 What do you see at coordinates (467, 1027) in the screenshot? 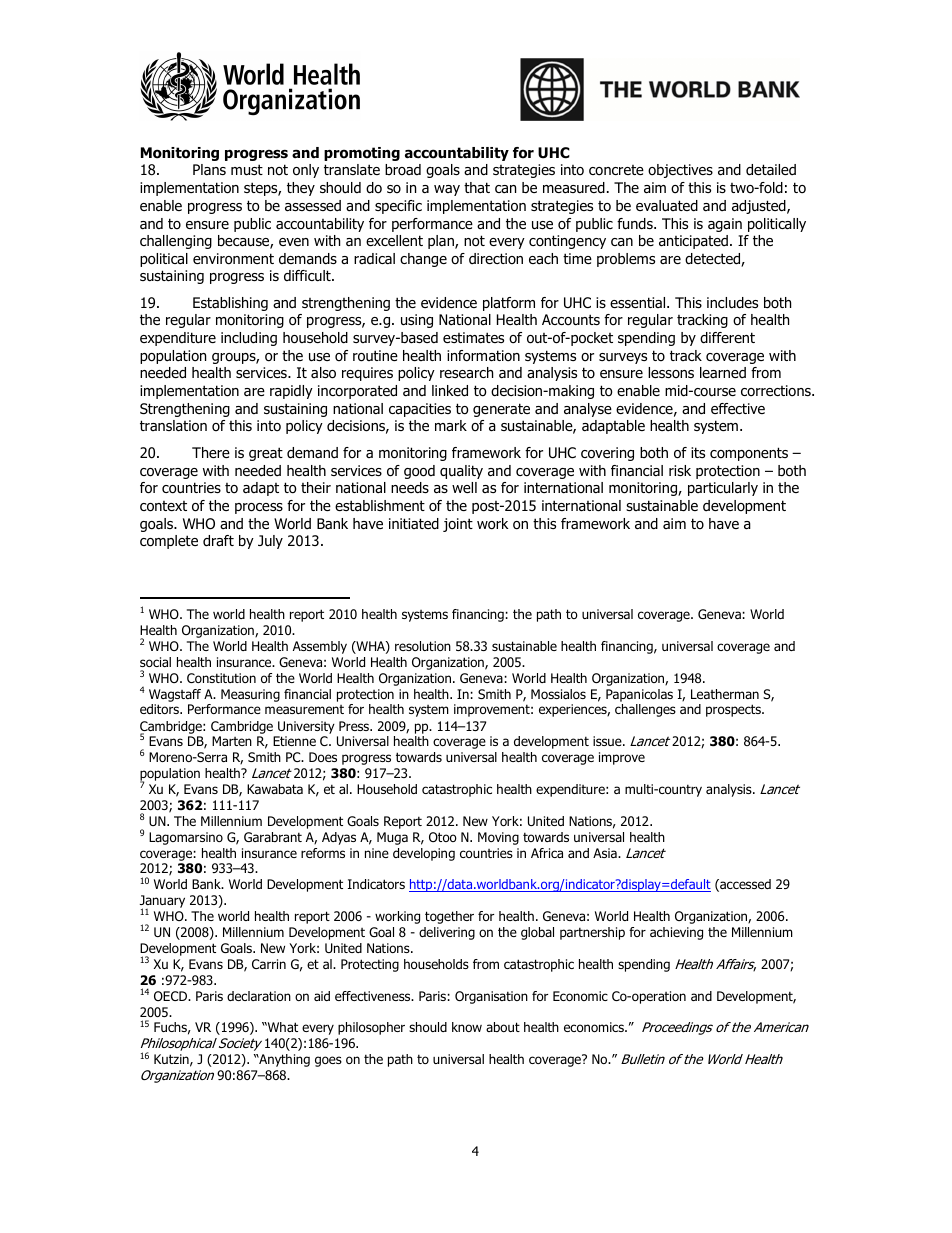
I see `know` at bounding box center [467, 1027].
